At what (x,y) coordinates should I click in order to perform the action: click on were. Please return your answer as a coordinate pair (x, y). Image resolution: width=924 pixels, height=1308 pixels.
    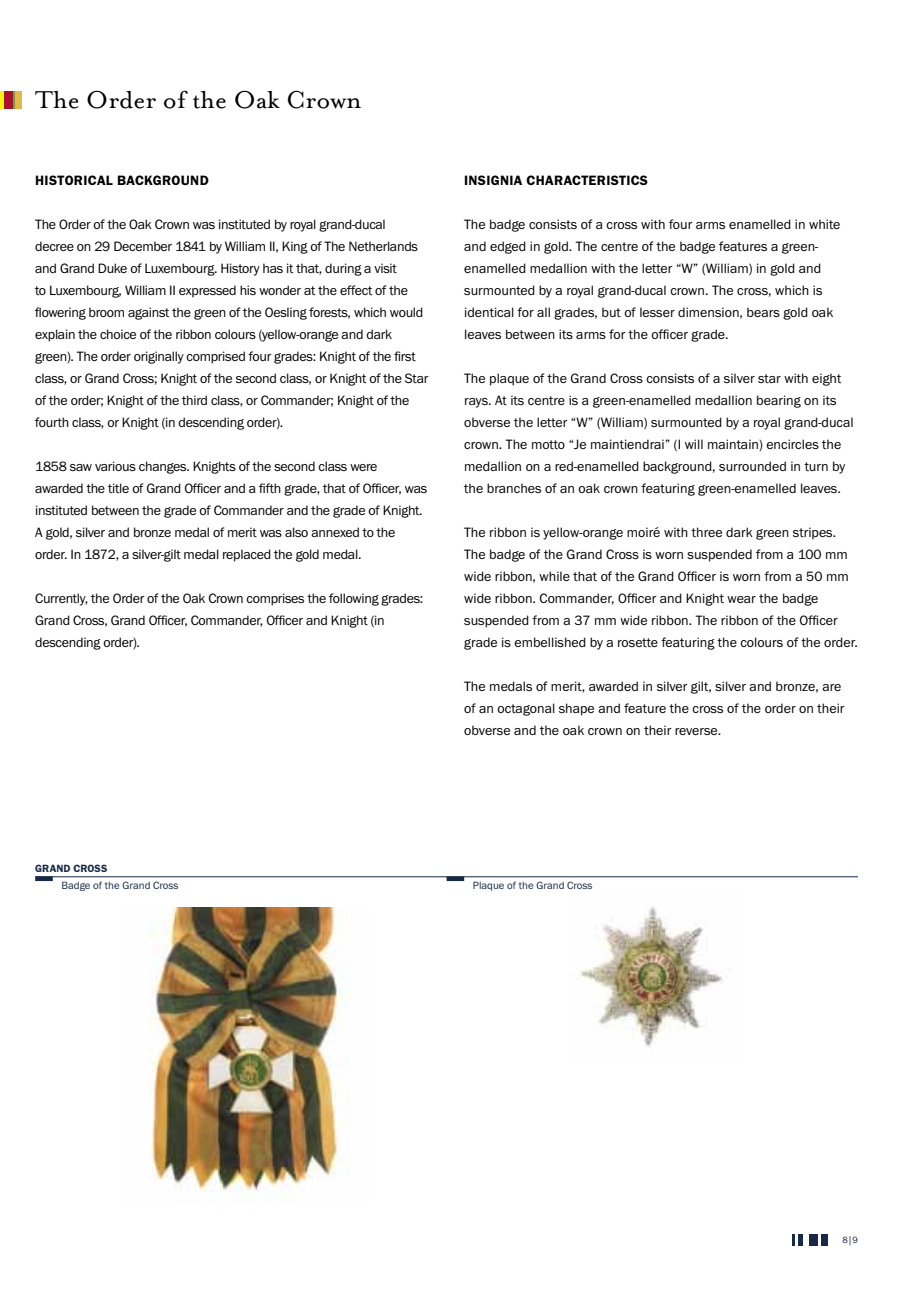
    Looking at the image, I should click on (363, 467).
